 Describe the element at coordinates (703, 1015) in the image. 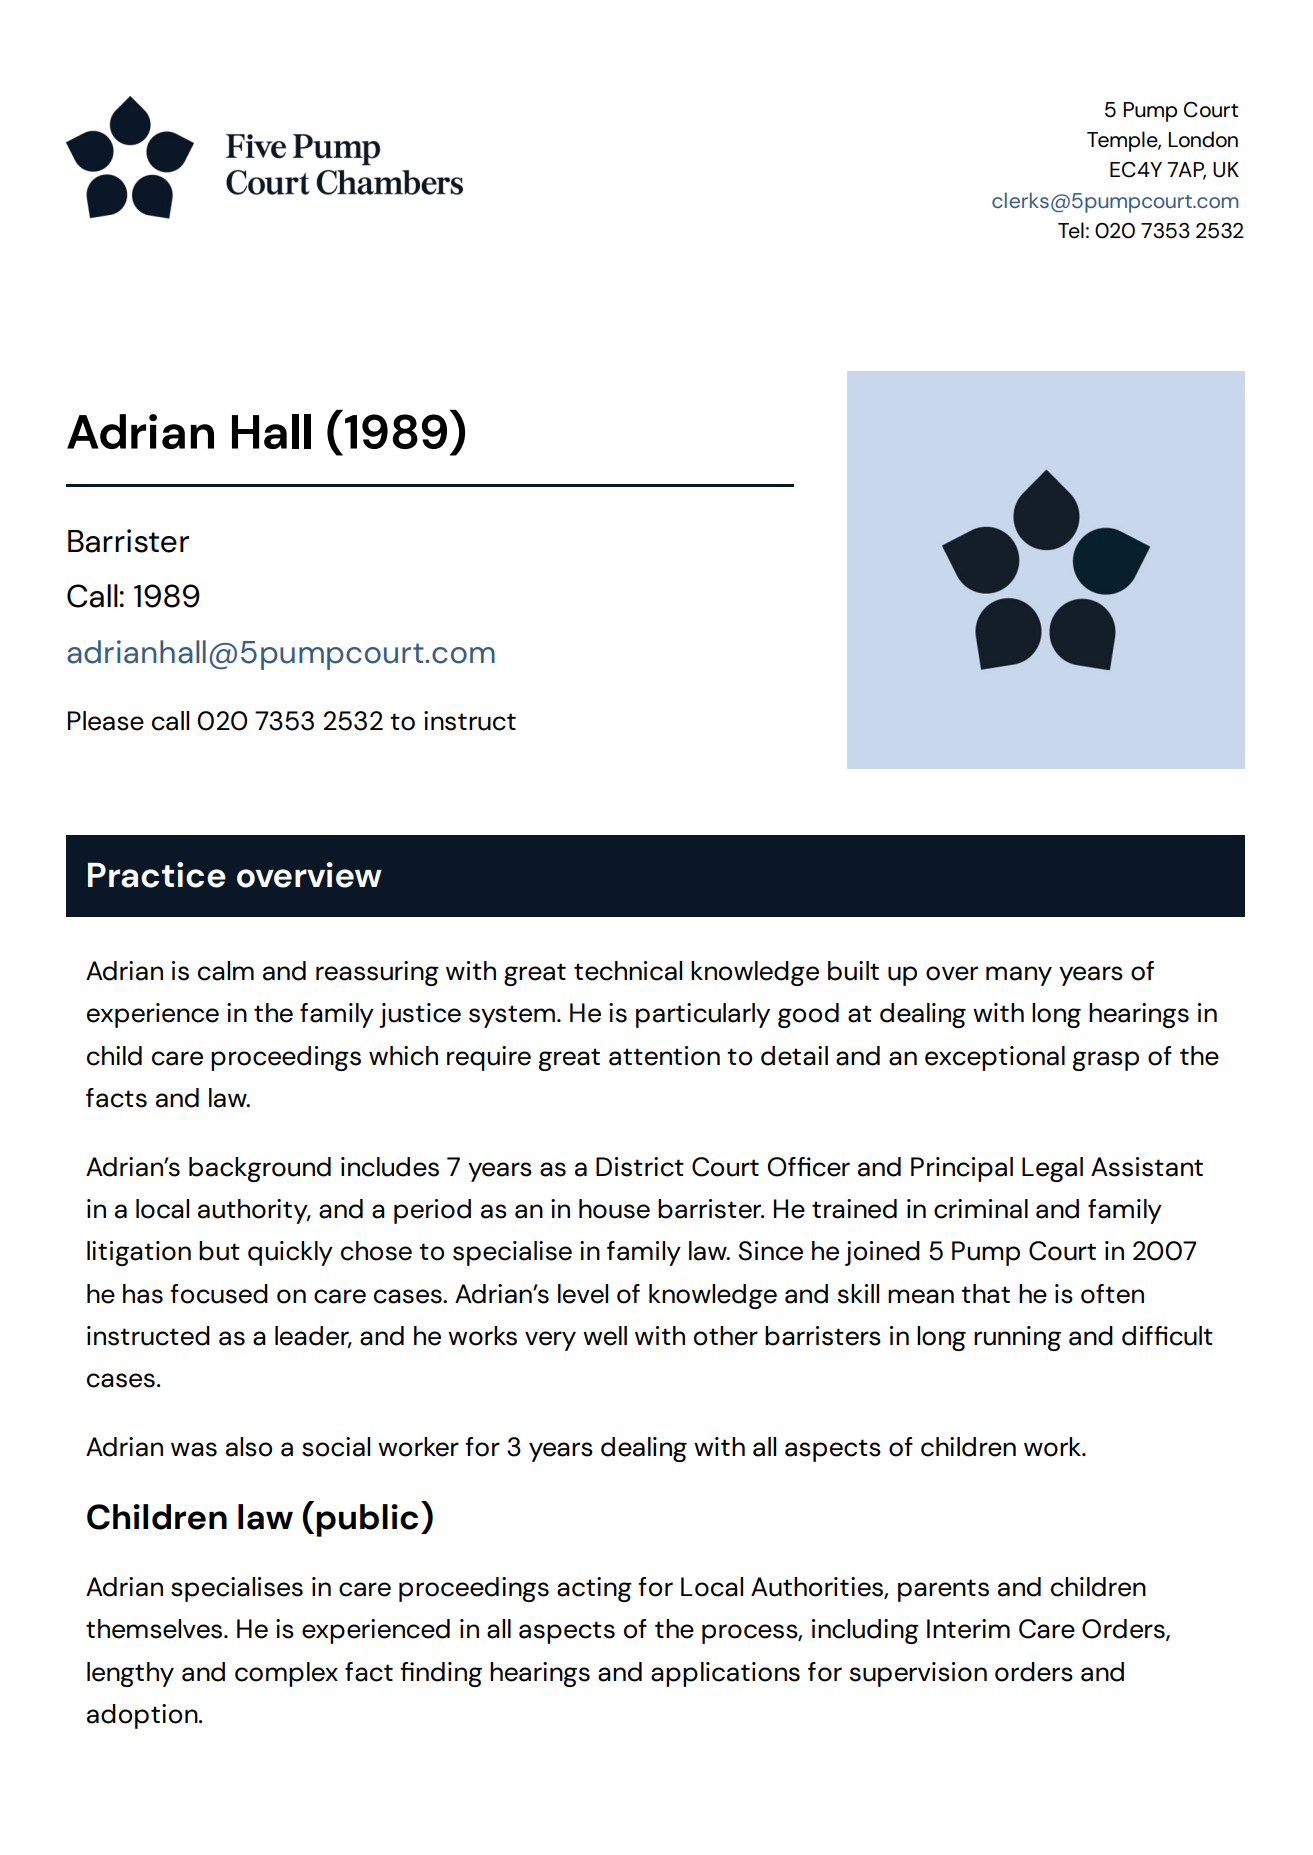

I see `particularly` at that location.
